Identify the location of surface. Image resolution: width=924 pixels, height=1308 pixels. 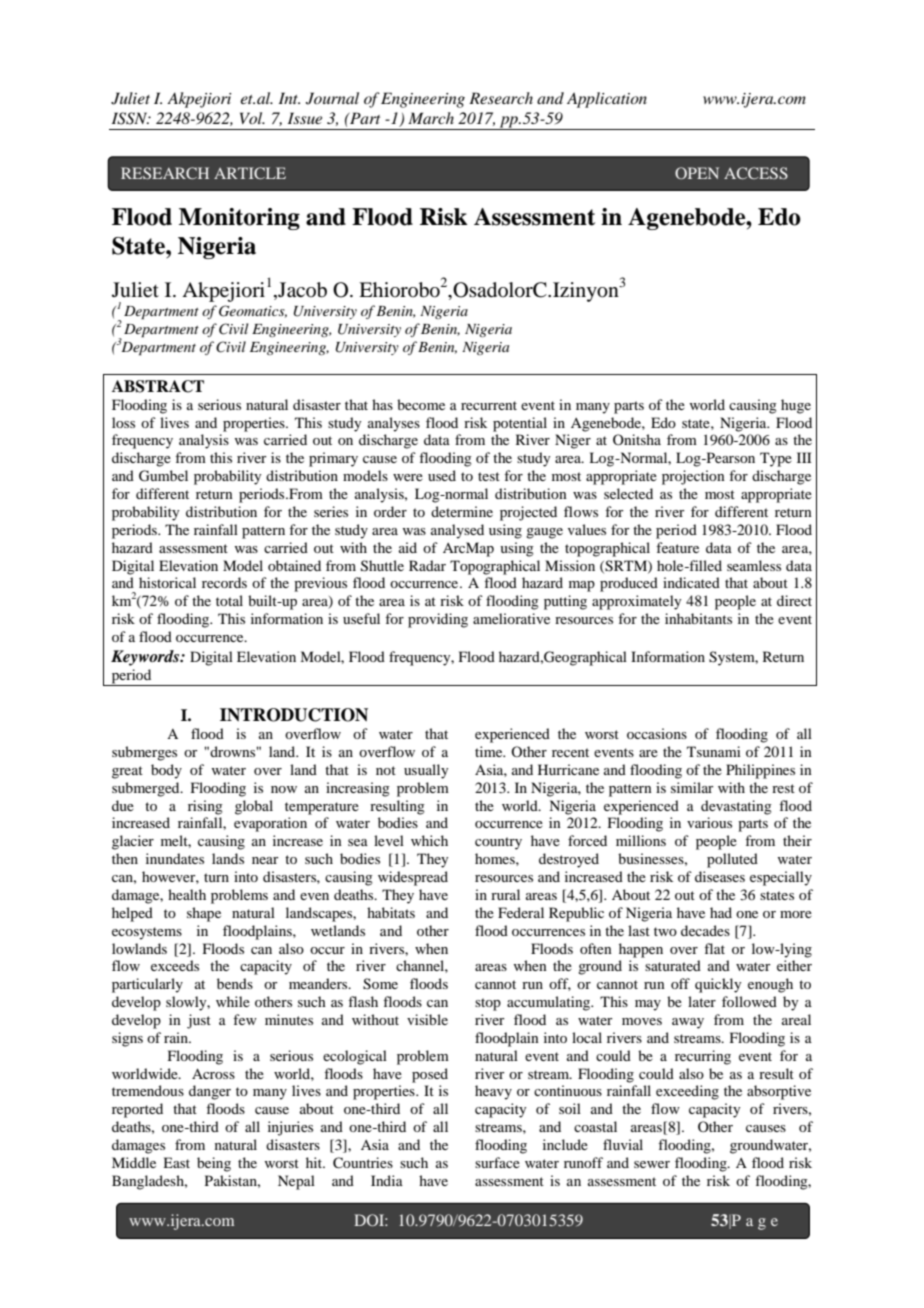
(497, 1162).
